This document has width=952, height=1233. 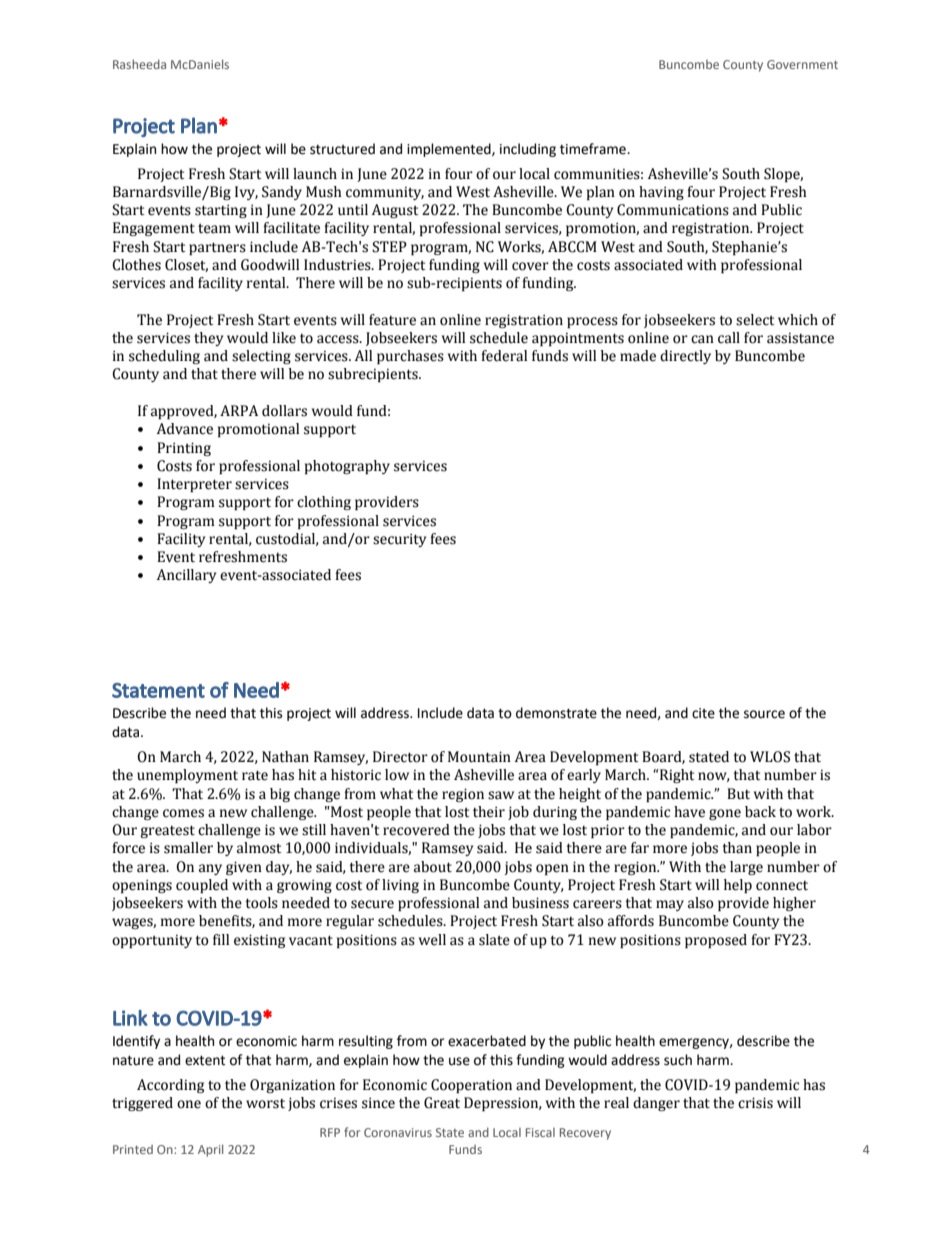 What do you see at coordinates (208, 339) in the document?
I see `they` at bounding box center [208, 339].
